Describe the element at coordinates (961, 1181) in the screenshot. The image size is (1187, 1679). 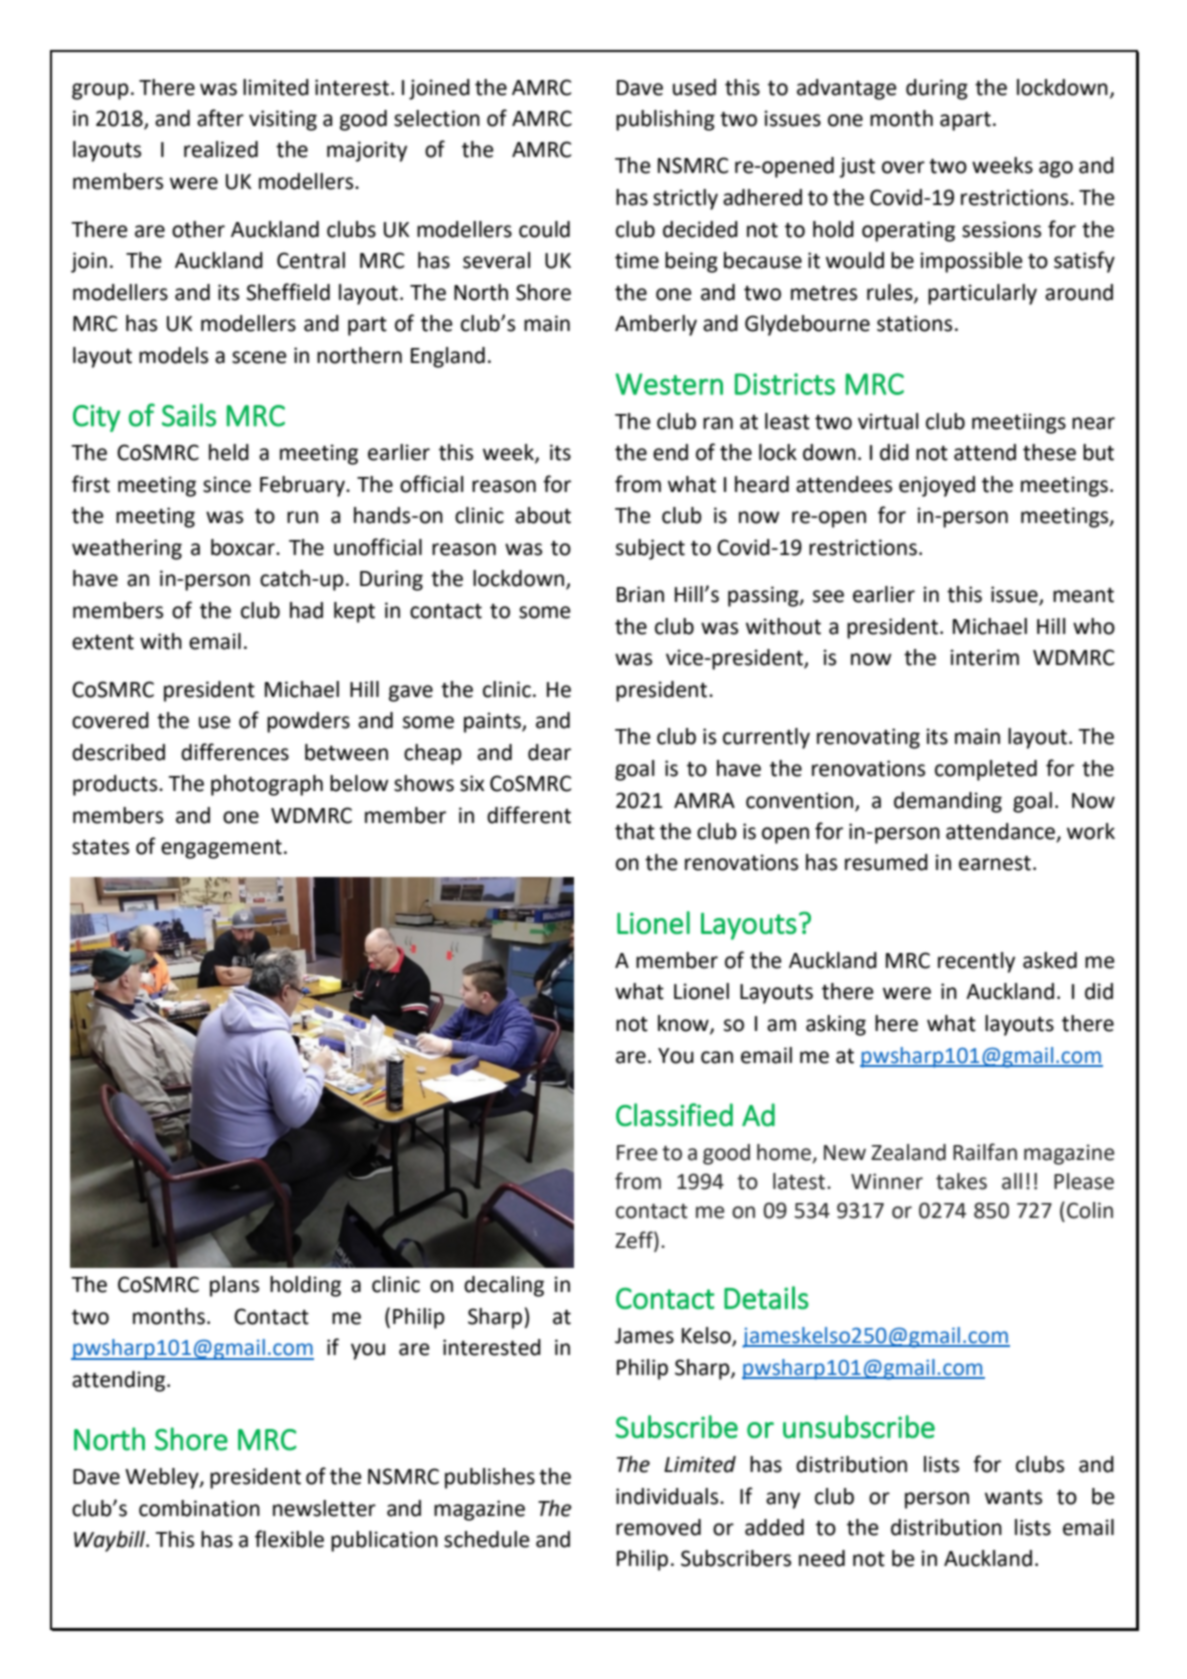
I see `takes` at that location.
